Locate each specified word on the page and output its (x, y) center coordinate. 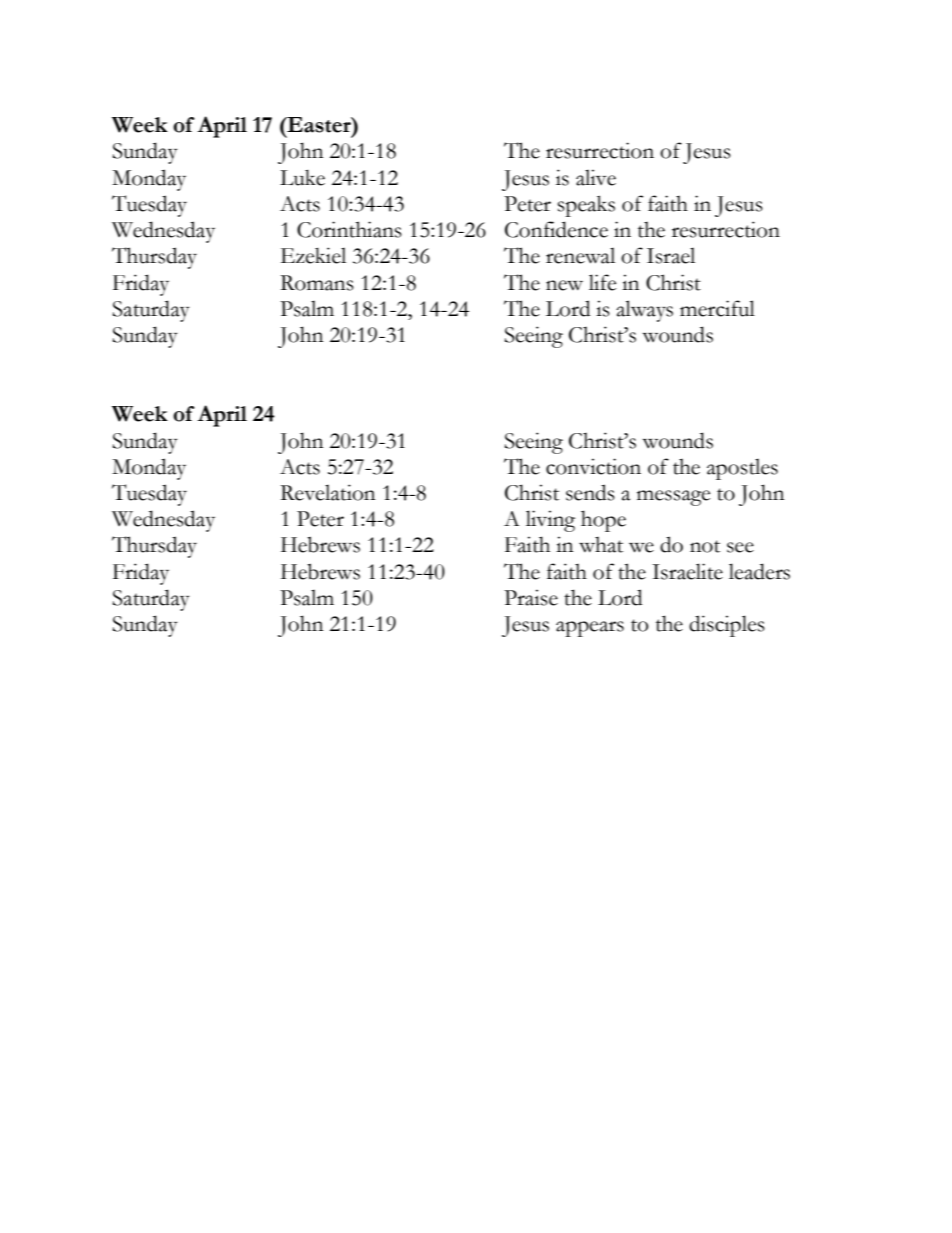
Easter (319, 125)
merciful (717, 308)
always (644, 311)
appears (590, 629)
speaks (586, 206)
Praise (531, 597)
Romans (317, 283)
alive (596, 177)
